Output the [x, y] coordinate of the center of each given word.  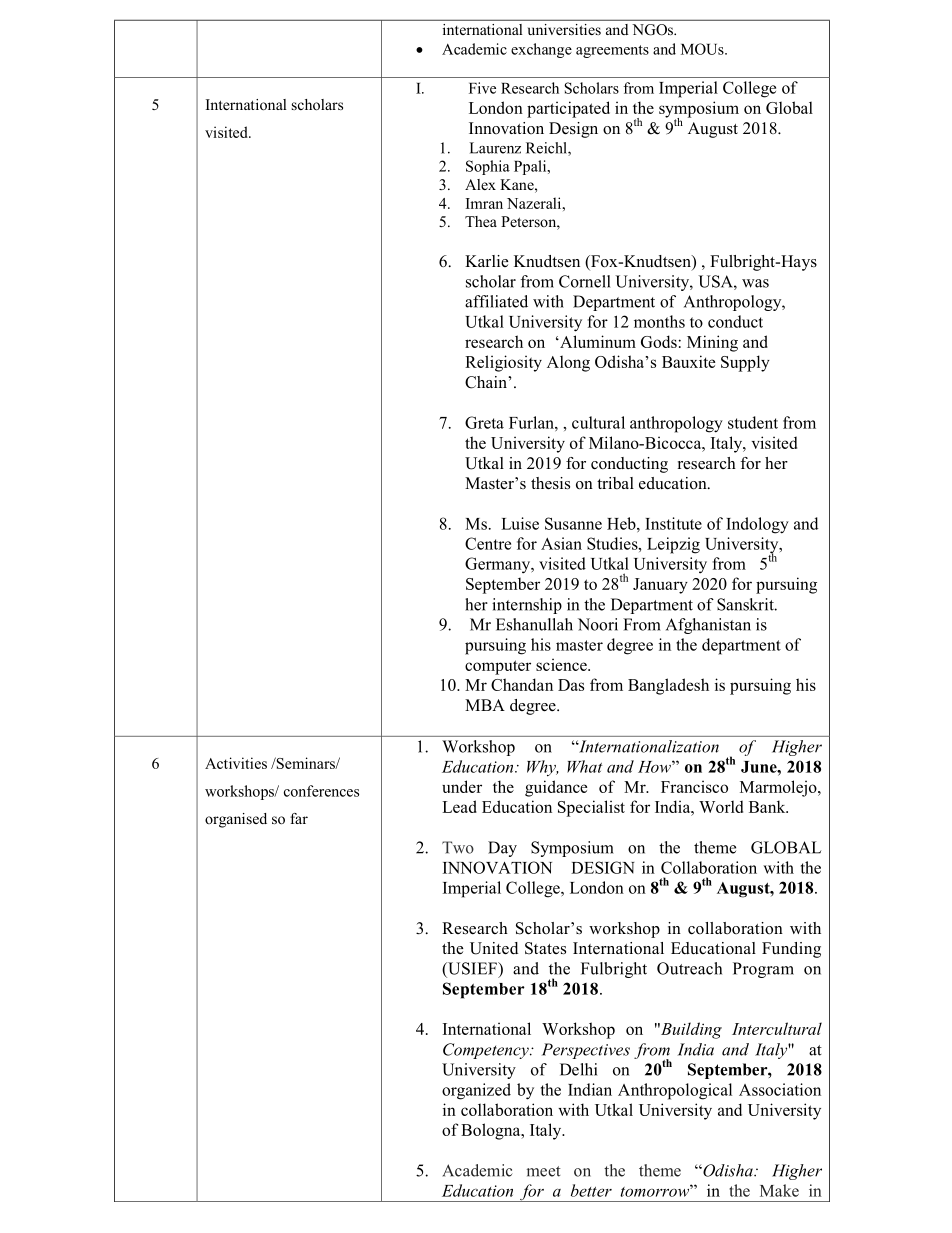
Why [542, 768]
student [753, 422]
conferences [321, 791]
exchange [541, 50]
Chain [487, 382]
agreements [612, 51]
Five [482, 88]
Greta [484, 422]
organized [476, 1091]
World [721, 806]
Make [779, 1190]
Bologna [492, 1131]
